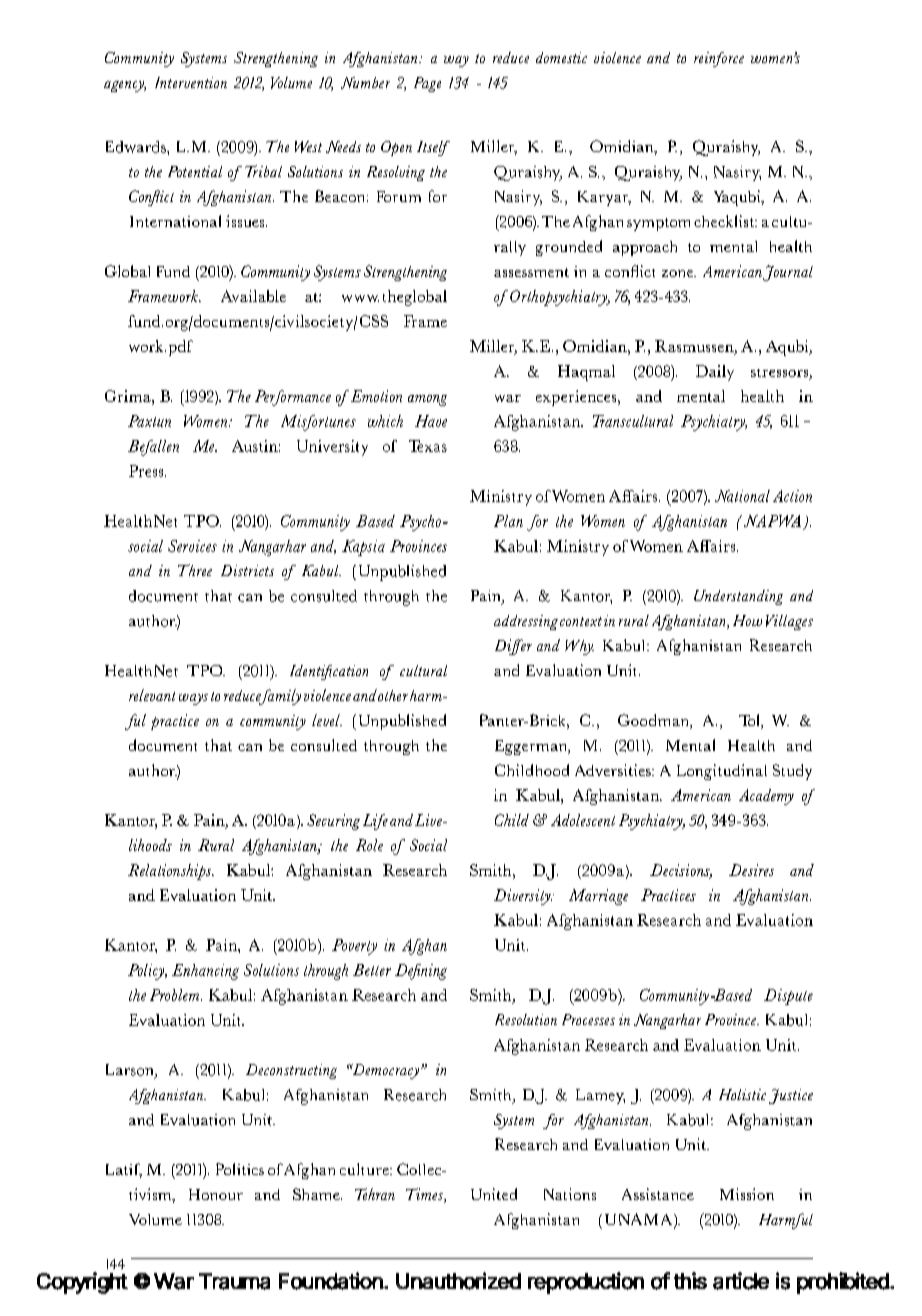  Describe the element at coordinates (195, 570) in the image. I see `Three` at that location.
